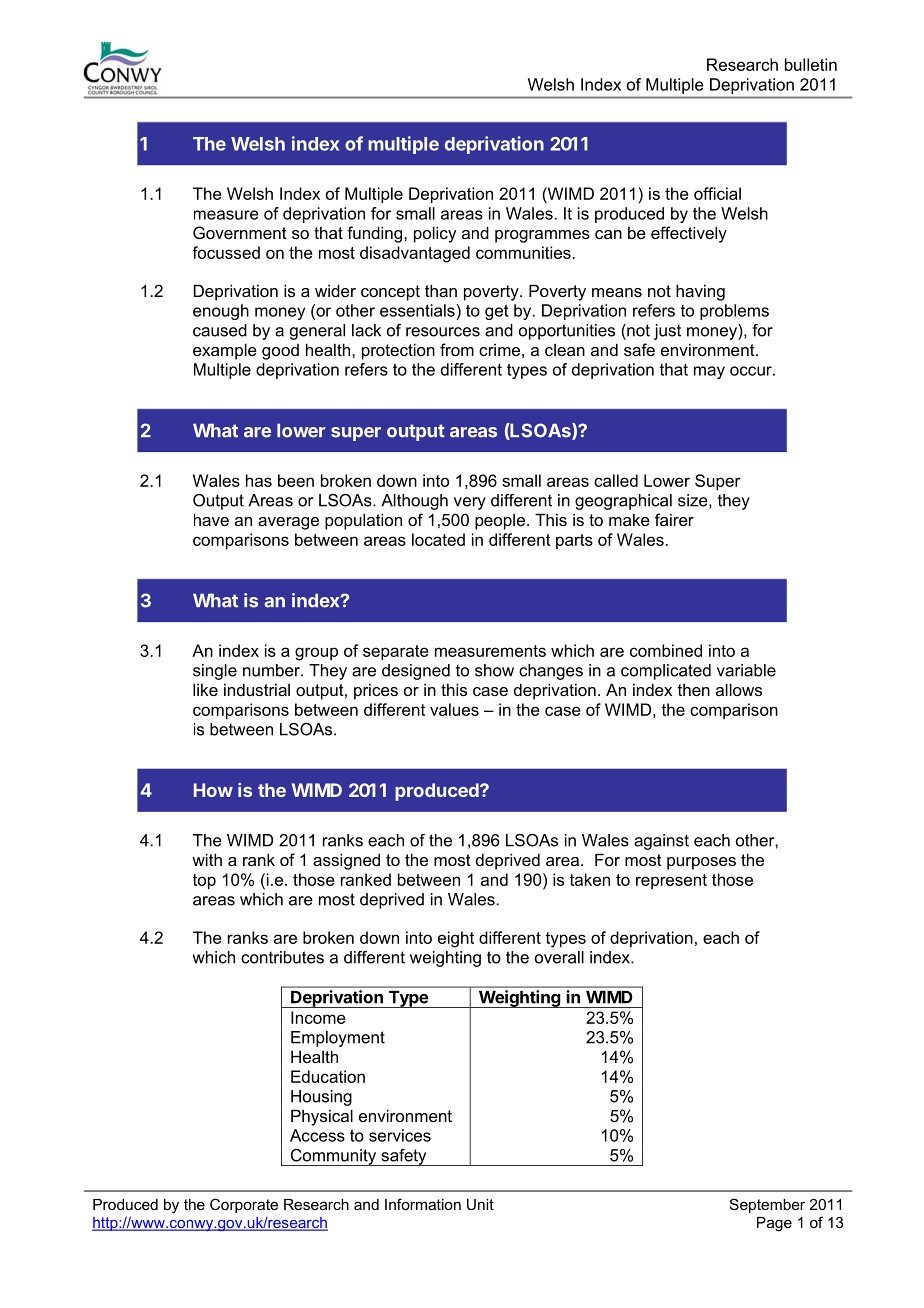  Describe the element at coordinates (240, 232) in the image. I see `Government` at that location.
